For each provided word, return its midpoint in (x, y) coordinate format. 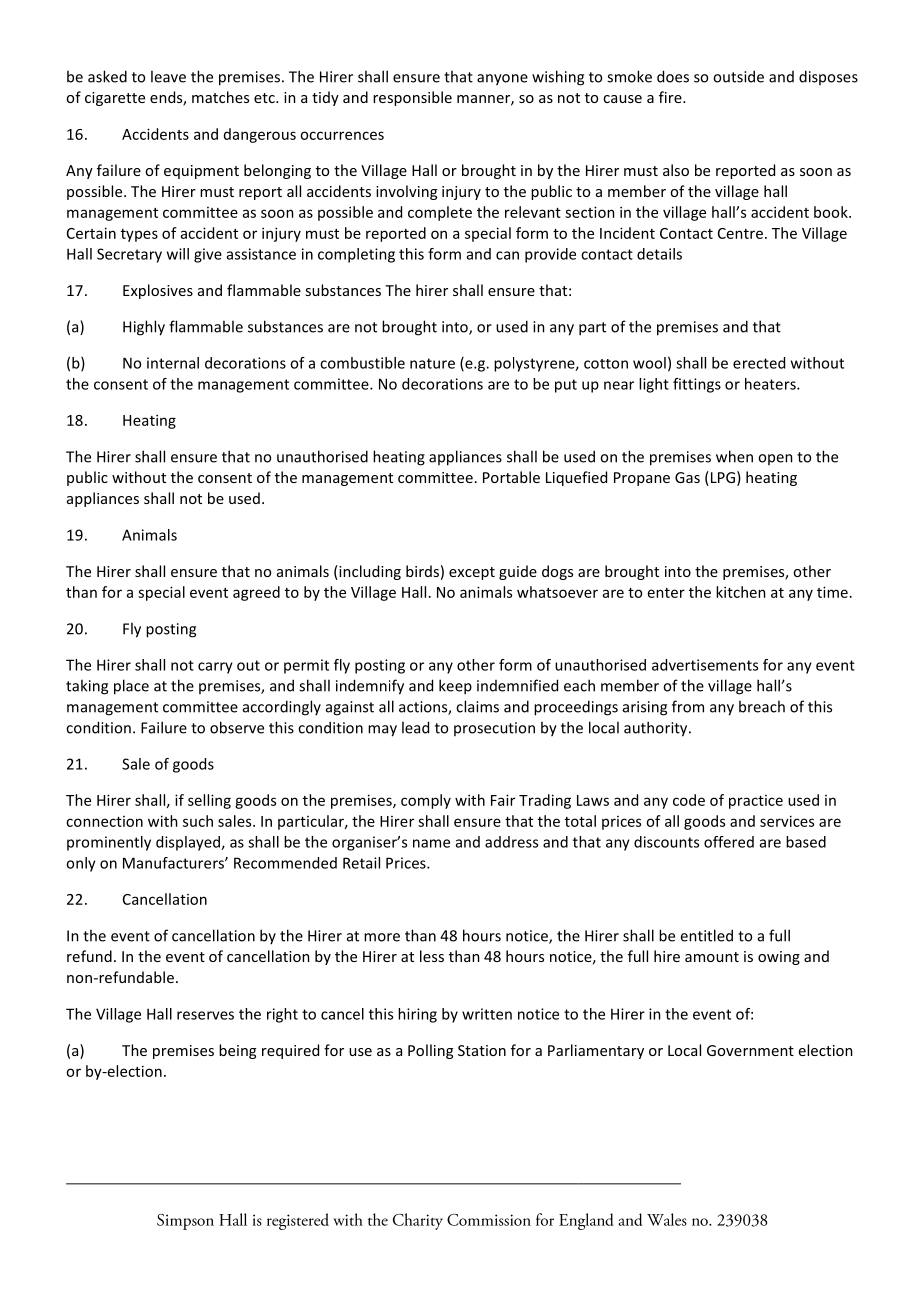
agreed (256, 593)
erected (759, 363)
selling (209, 801)
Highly (144, 328)
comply (426, 801)
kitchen (741, 592)
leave (168, 76)
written (487, 1014)
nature (432, 363)
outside (738, 76)
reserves (205, 1015)
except (472, 573)
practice (756, 802)
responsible (412, 98)
